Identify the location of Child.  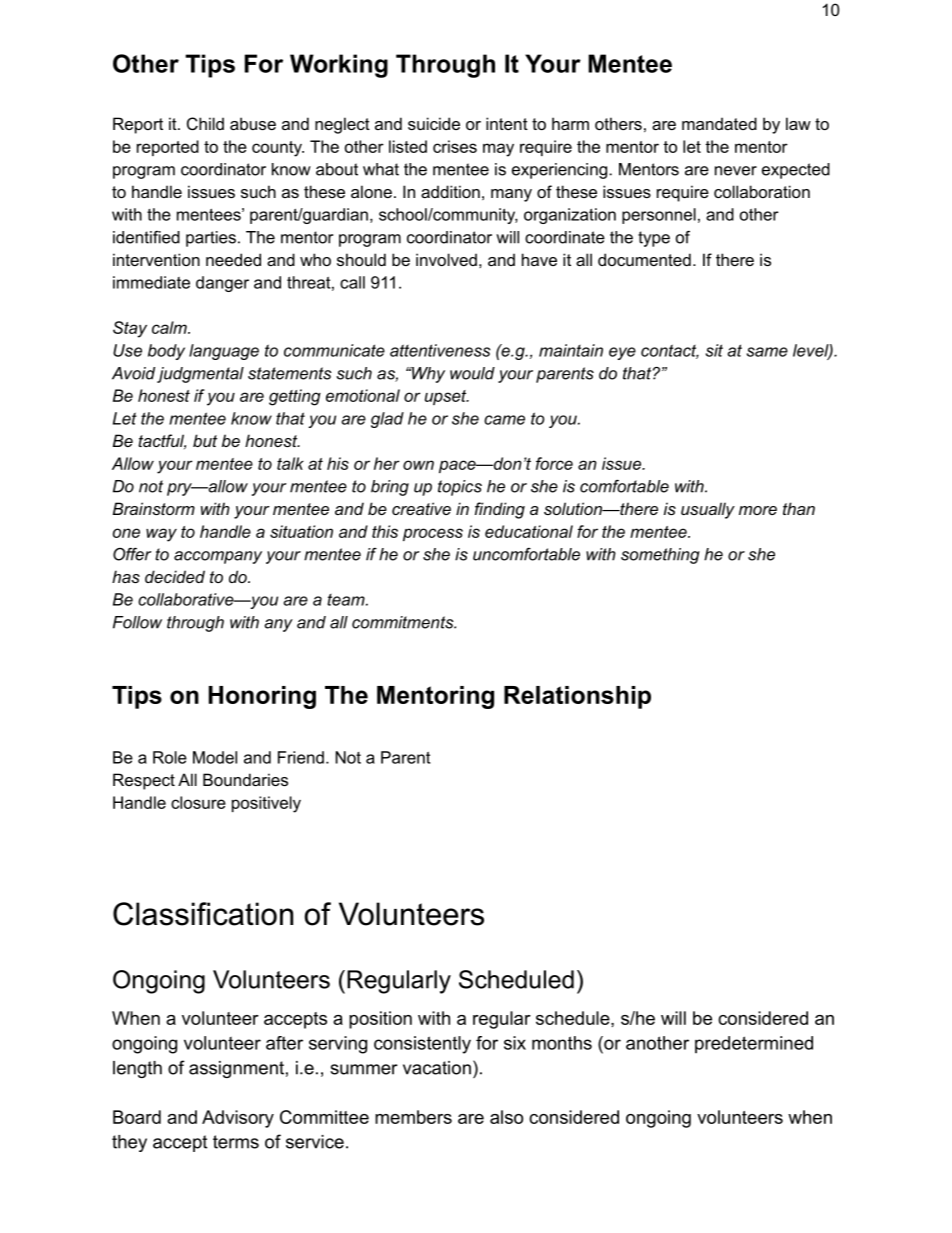
(205, 123).
